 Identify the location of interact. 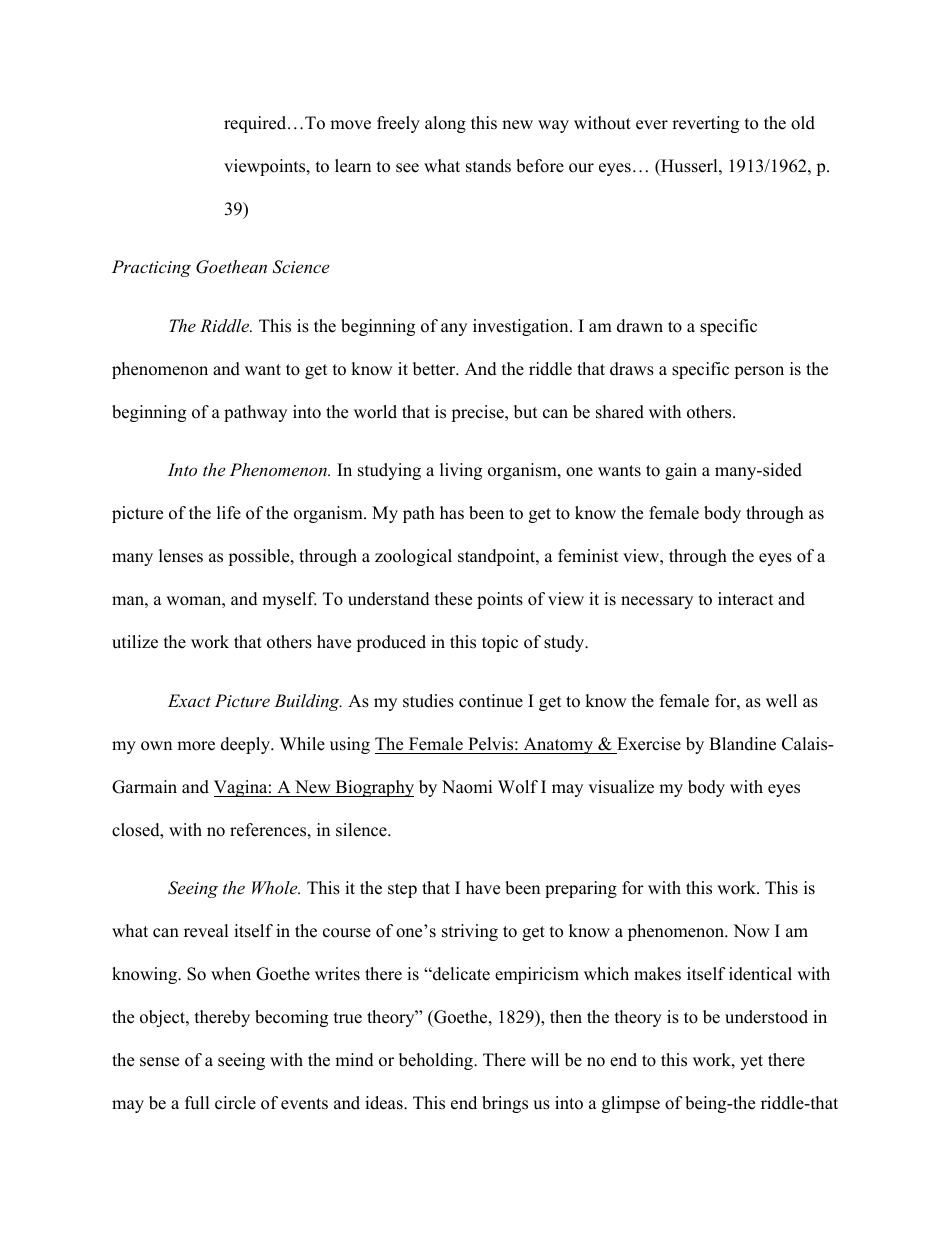
(746, 599).
